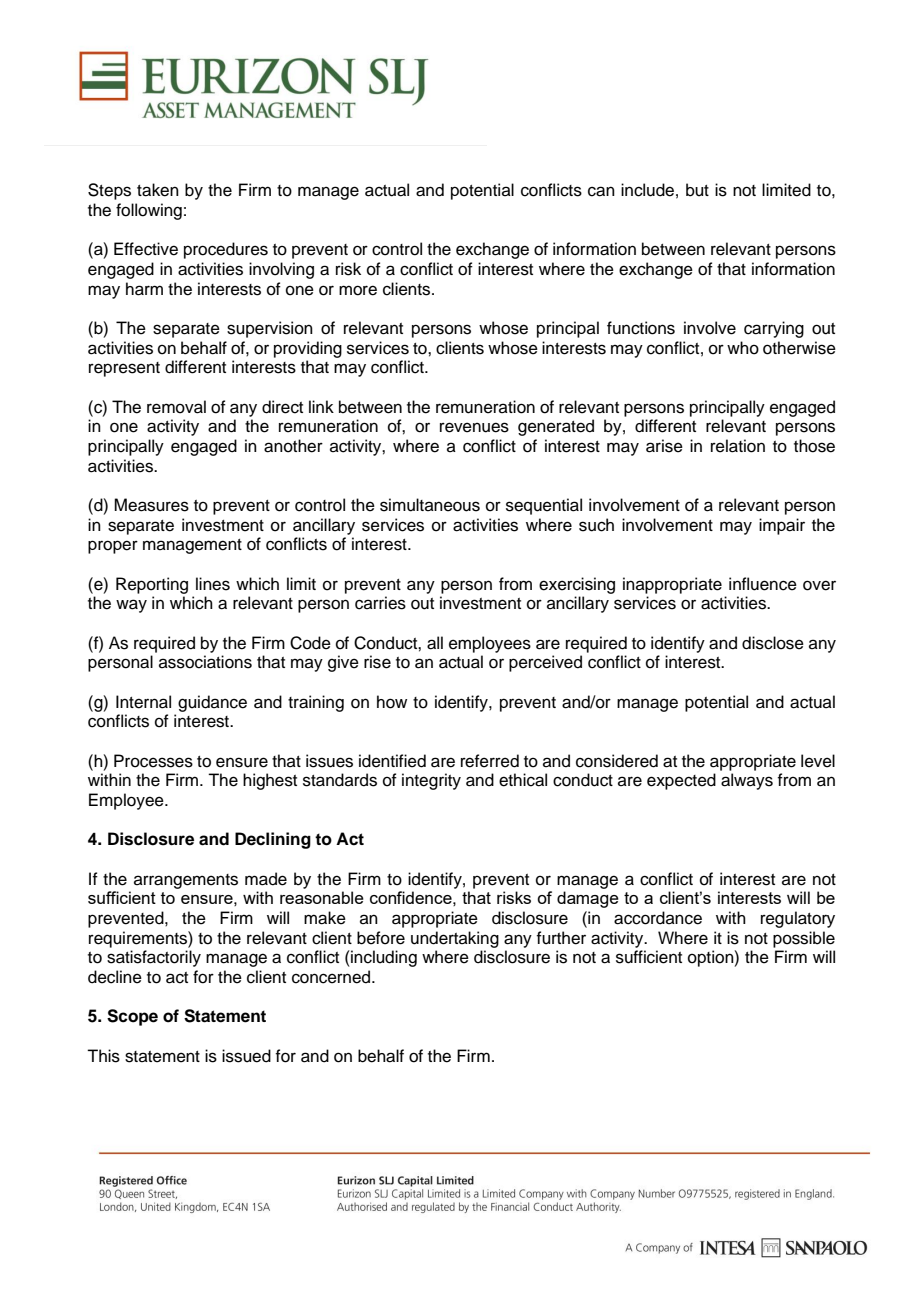 The height and width of the screenshot is (1309, 924). Describe the element at coordinates (151, 505) in the screenshot. I see `Measures` at that location.
